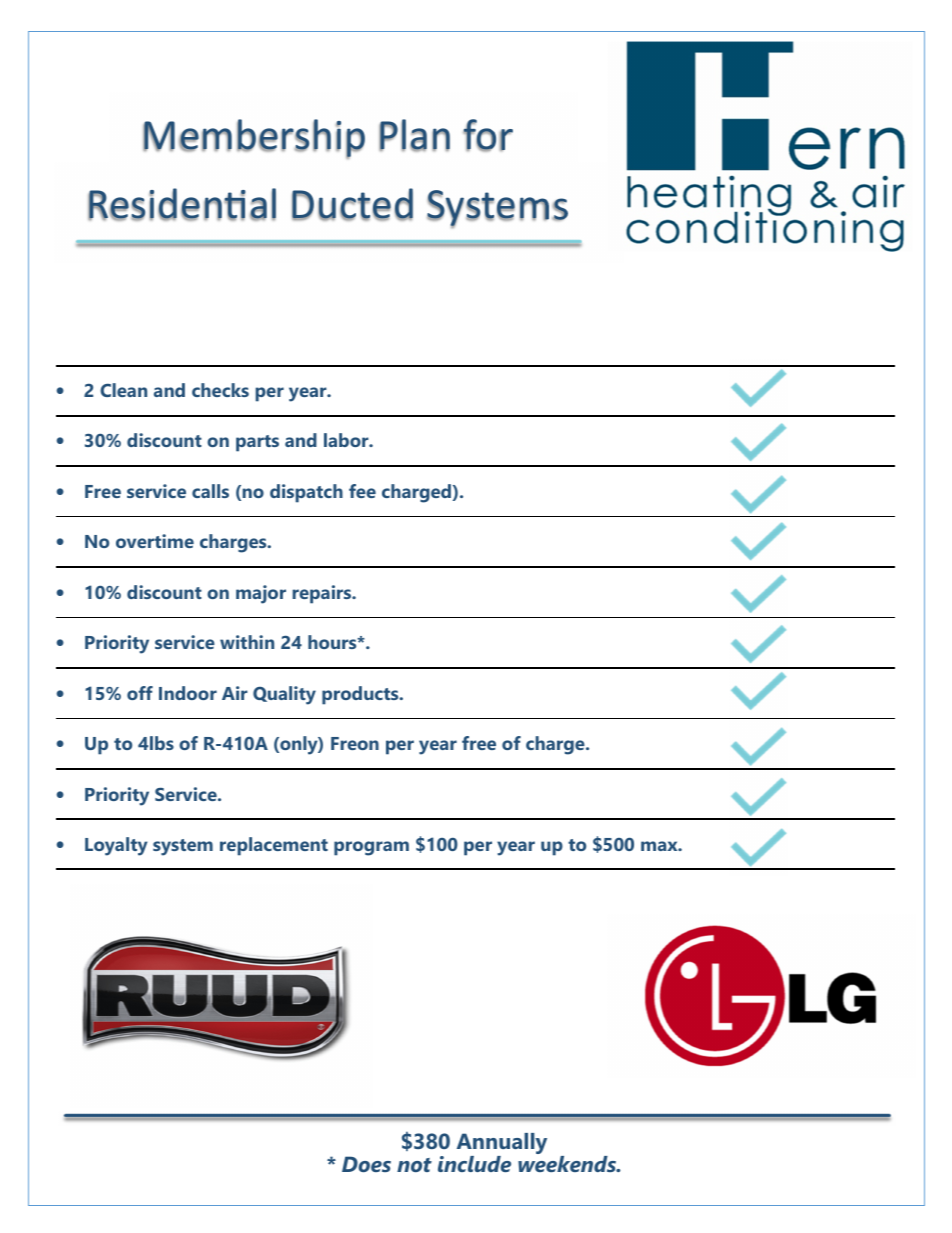 Image resolution: width=952 pixels, height=1233 pixels. Describe the element at coordinates (362, 491) in the screenshot. I see `fee` at that location.
